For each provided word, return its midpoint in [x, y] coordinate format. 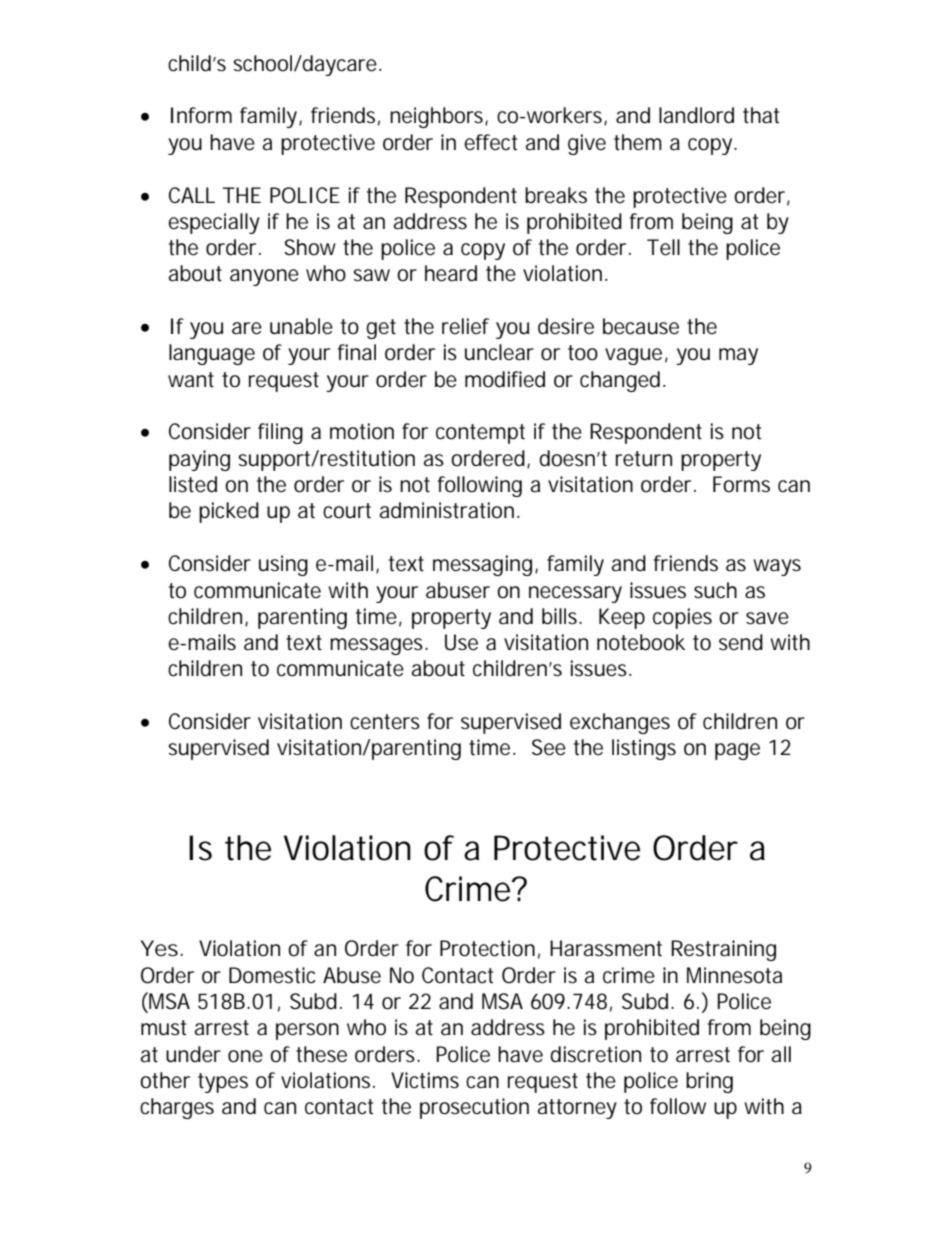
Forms [741, 484]
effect [490, 142]
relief [466, 326]
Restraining [723, 950]
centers [385, 722]
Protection [487, 948]
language [212, 354]
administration [447, 510]
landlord [696, 115]
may [738, 356]
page [737, 751]
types [223, 1083]
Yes [161, 948]
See [549, 747]
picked [229, 512]
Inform [201, 115]
